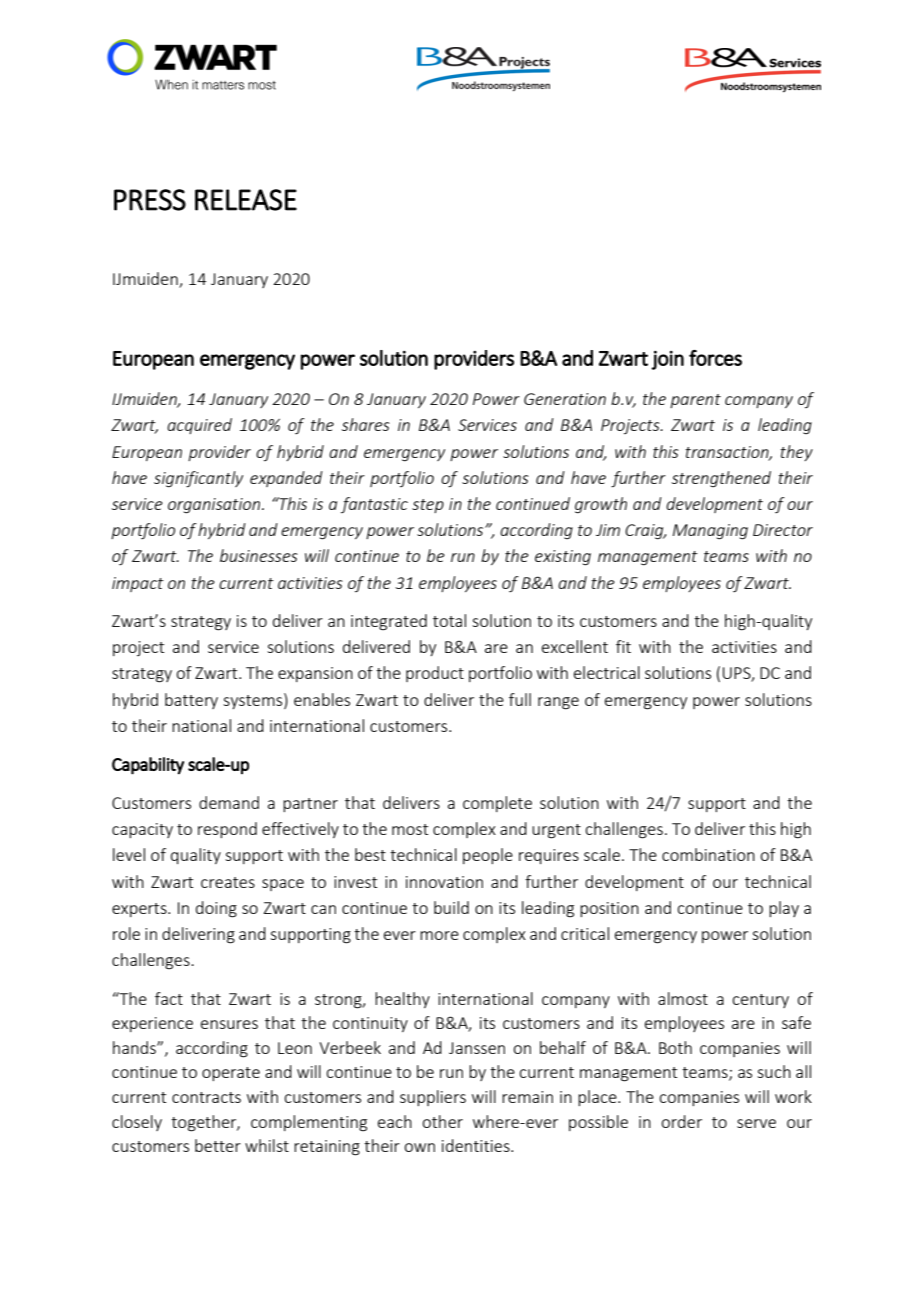  Describe the element at coordinates (708, 854) in the screenshot. I see `combination` at that location.
